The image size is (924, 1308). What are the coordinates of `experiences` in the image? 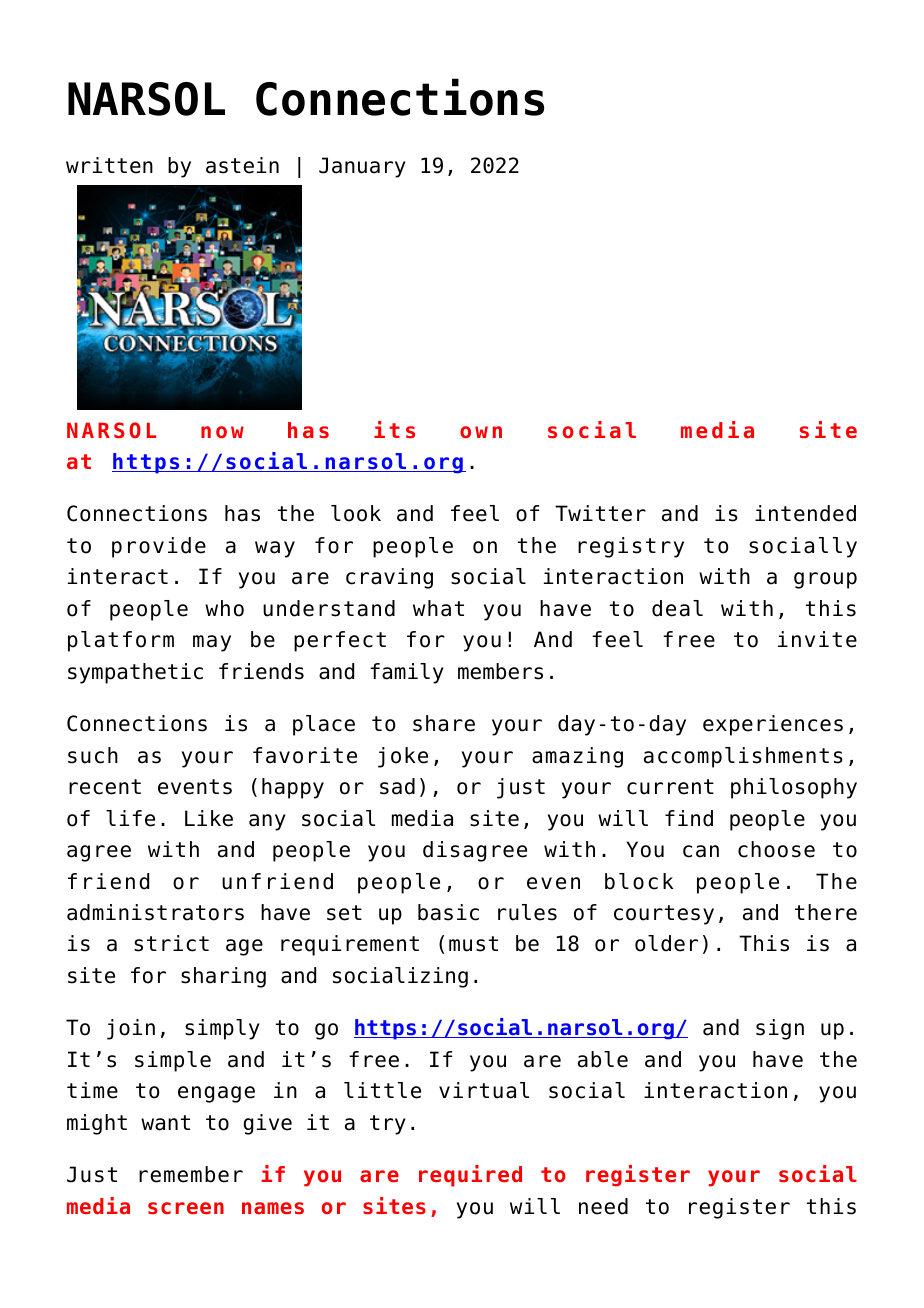 It's located at (773, 725).
